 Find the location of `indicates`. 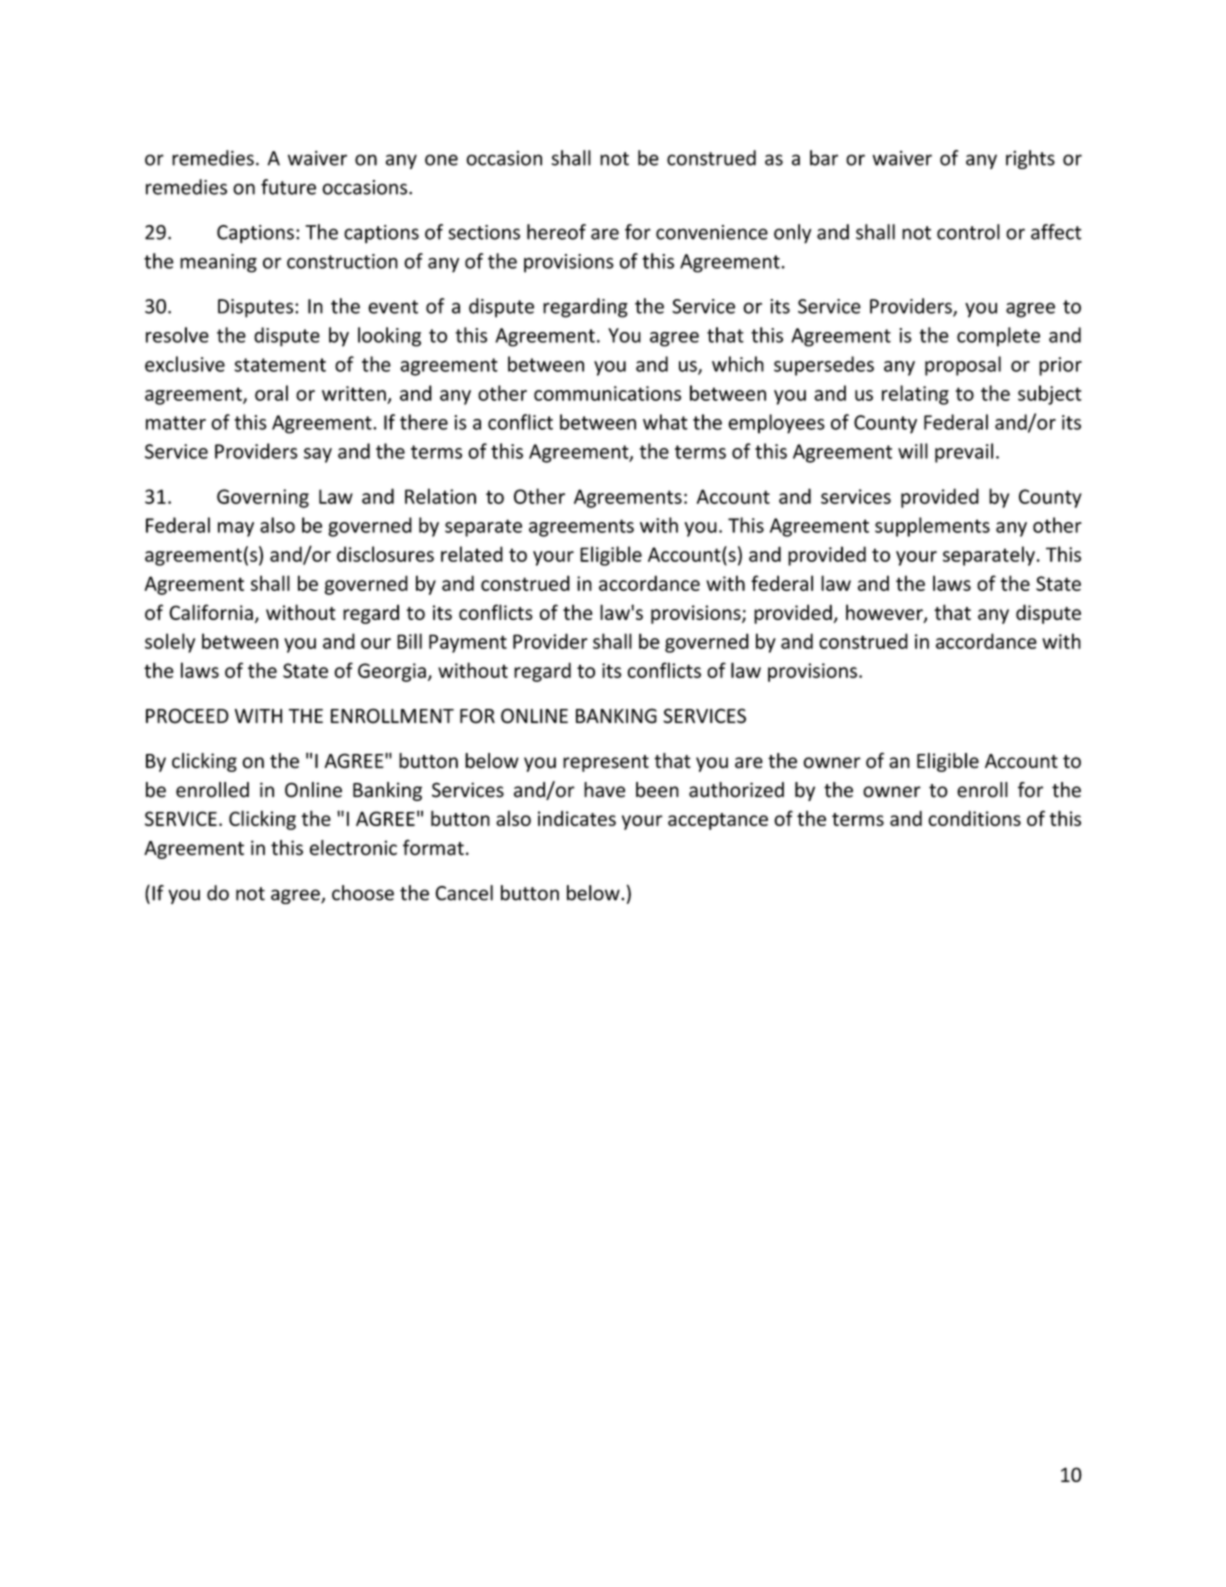

indicates is located at coordinates (577, 818).
